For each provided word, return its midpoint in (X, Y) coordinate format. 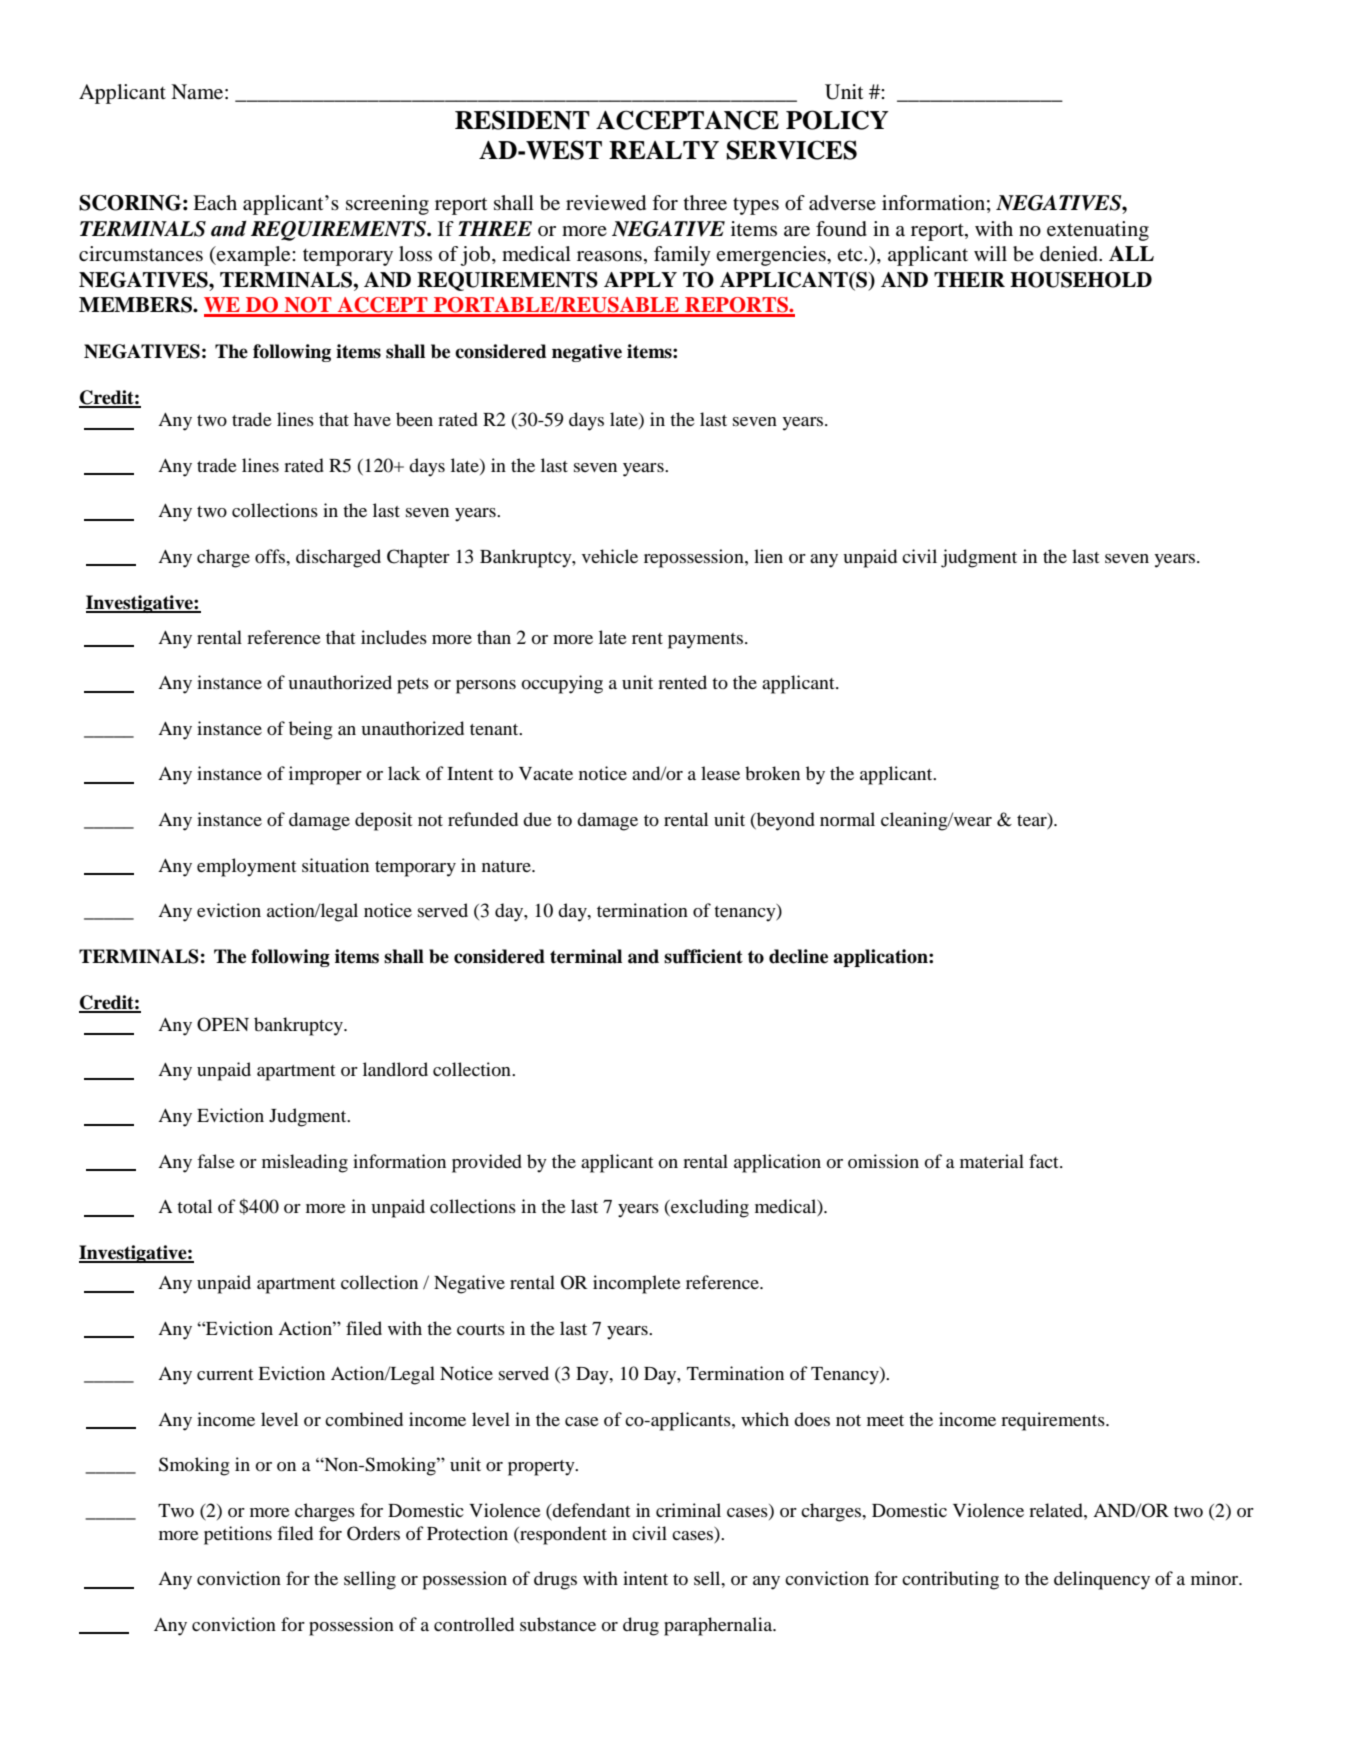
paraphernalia (719, 1626)
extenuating (1098, 231)
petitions (238, 1535)
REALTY (664, 150)
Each (215, 202)
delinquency (1102, 1580)
